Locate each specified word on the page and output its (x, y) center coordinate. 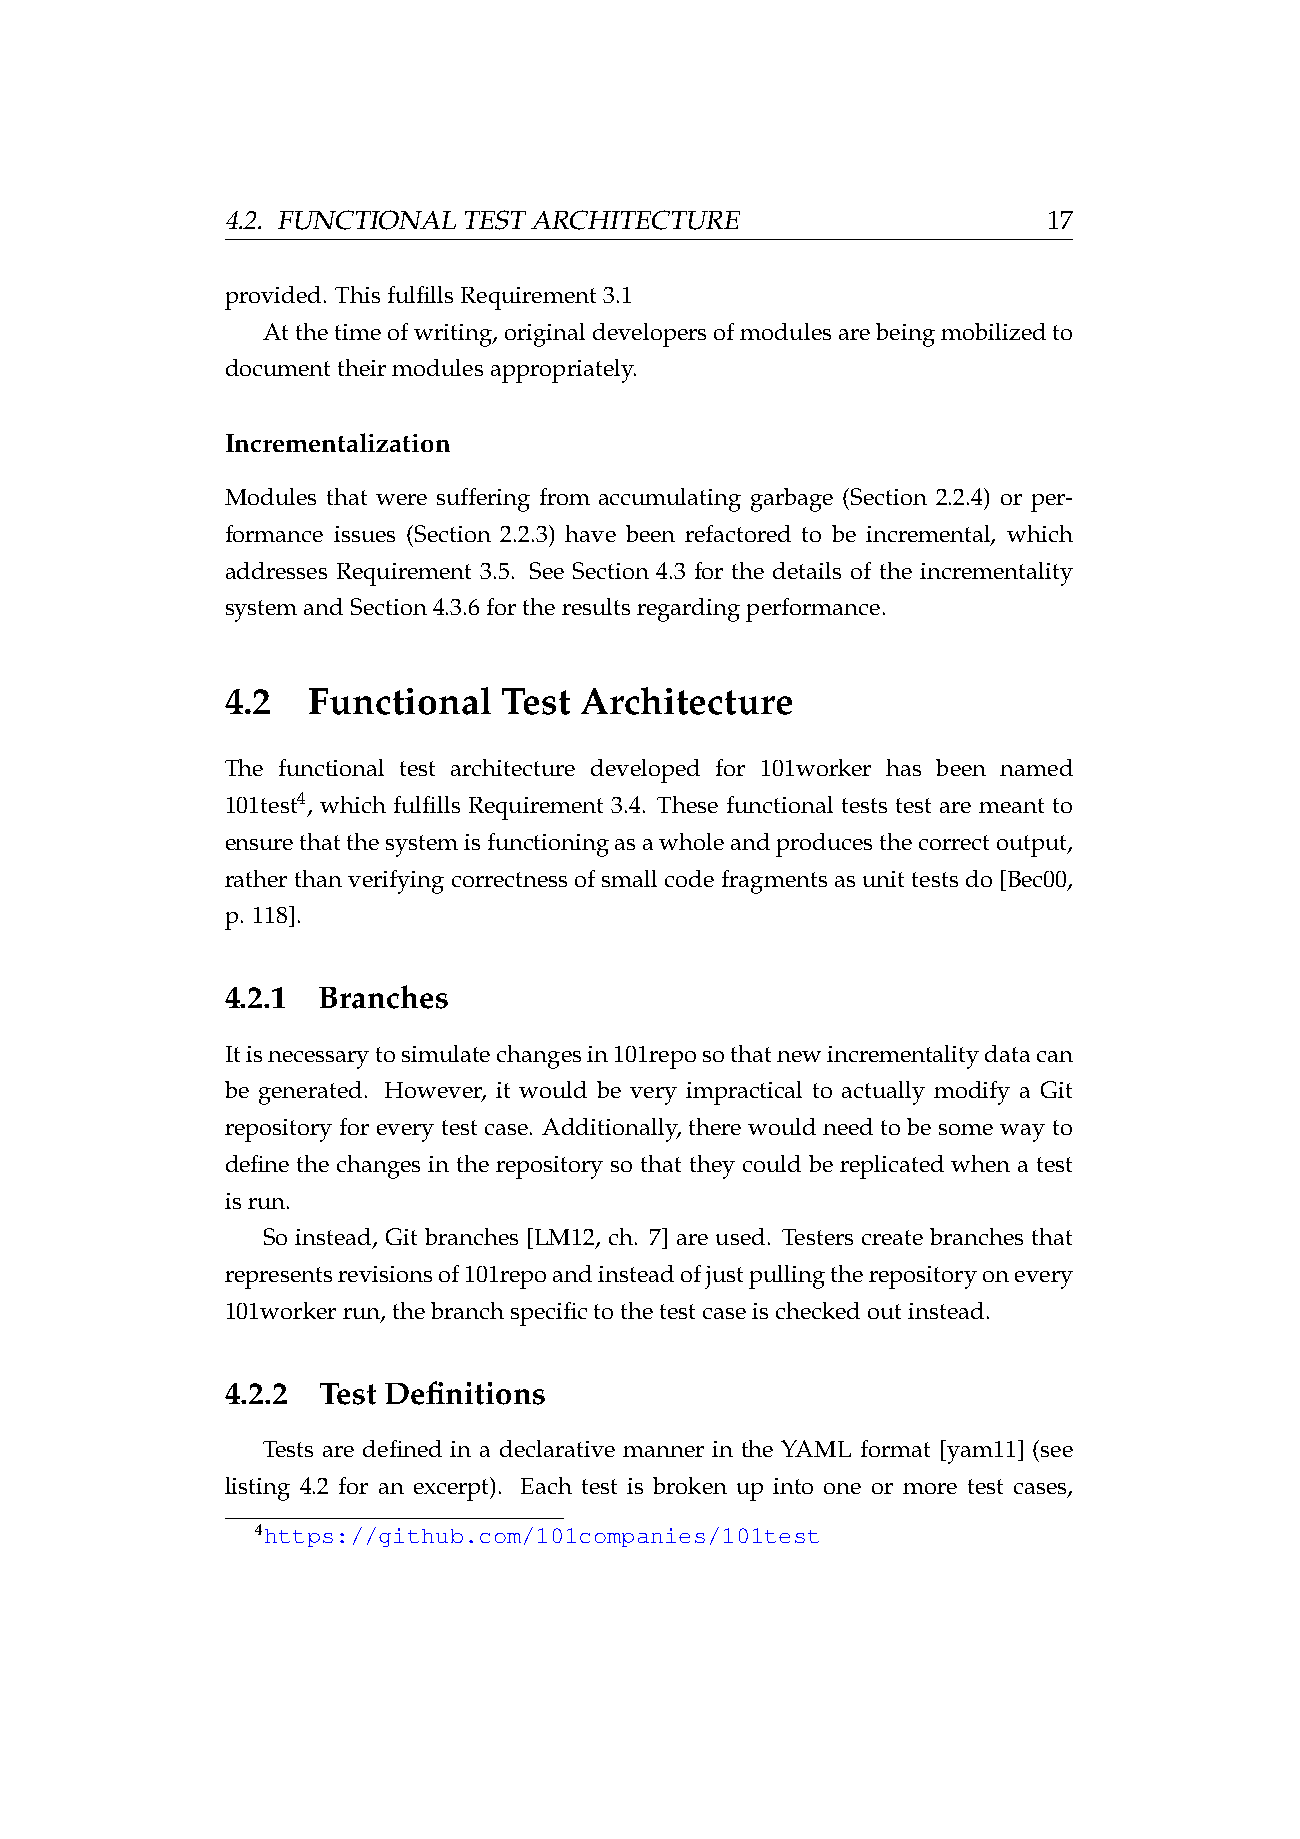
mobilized (993, 331)
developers (649, 335)
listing (257, 1489)
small (629, 878)
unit (883, 879)
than (318, 878)
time (358, 332)
